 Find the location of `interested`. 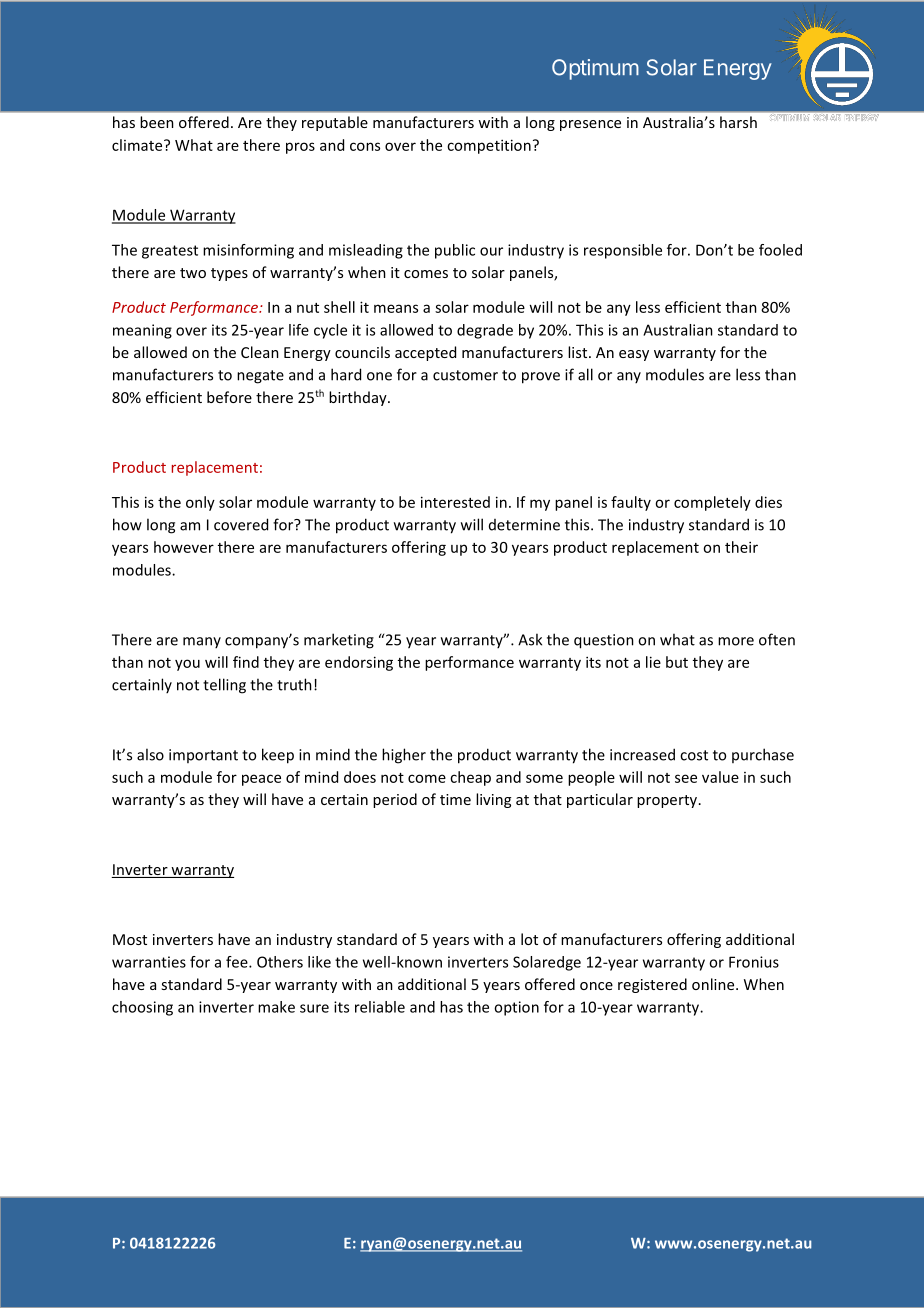

interested is located at coordinates (455, 502).
